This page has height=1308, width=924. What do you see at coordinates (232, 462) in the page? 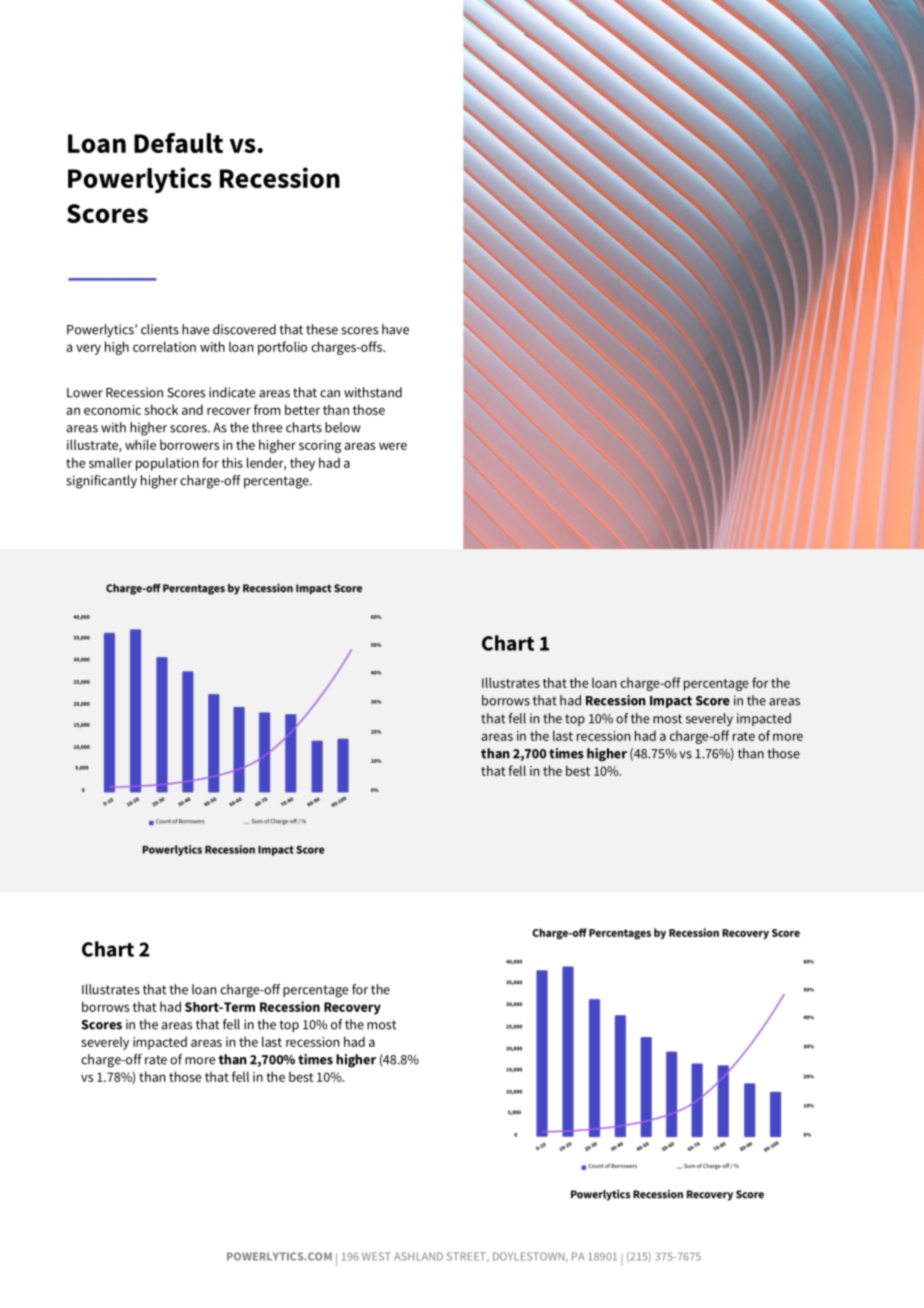
I see `this` at bounding box center [232, 462].
